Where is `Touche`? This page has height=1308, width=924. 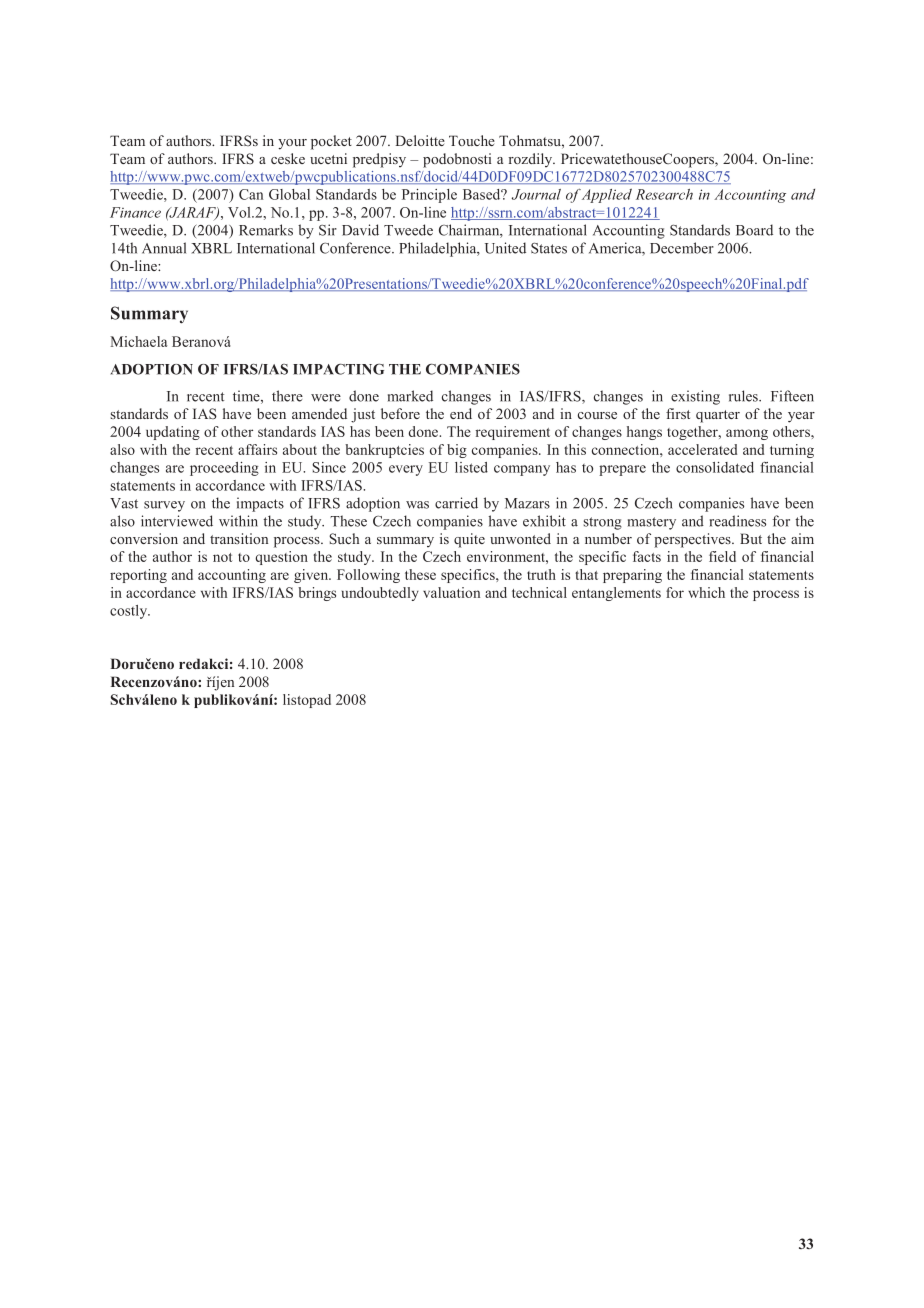
Touche is located at coordinates (472, 140).
